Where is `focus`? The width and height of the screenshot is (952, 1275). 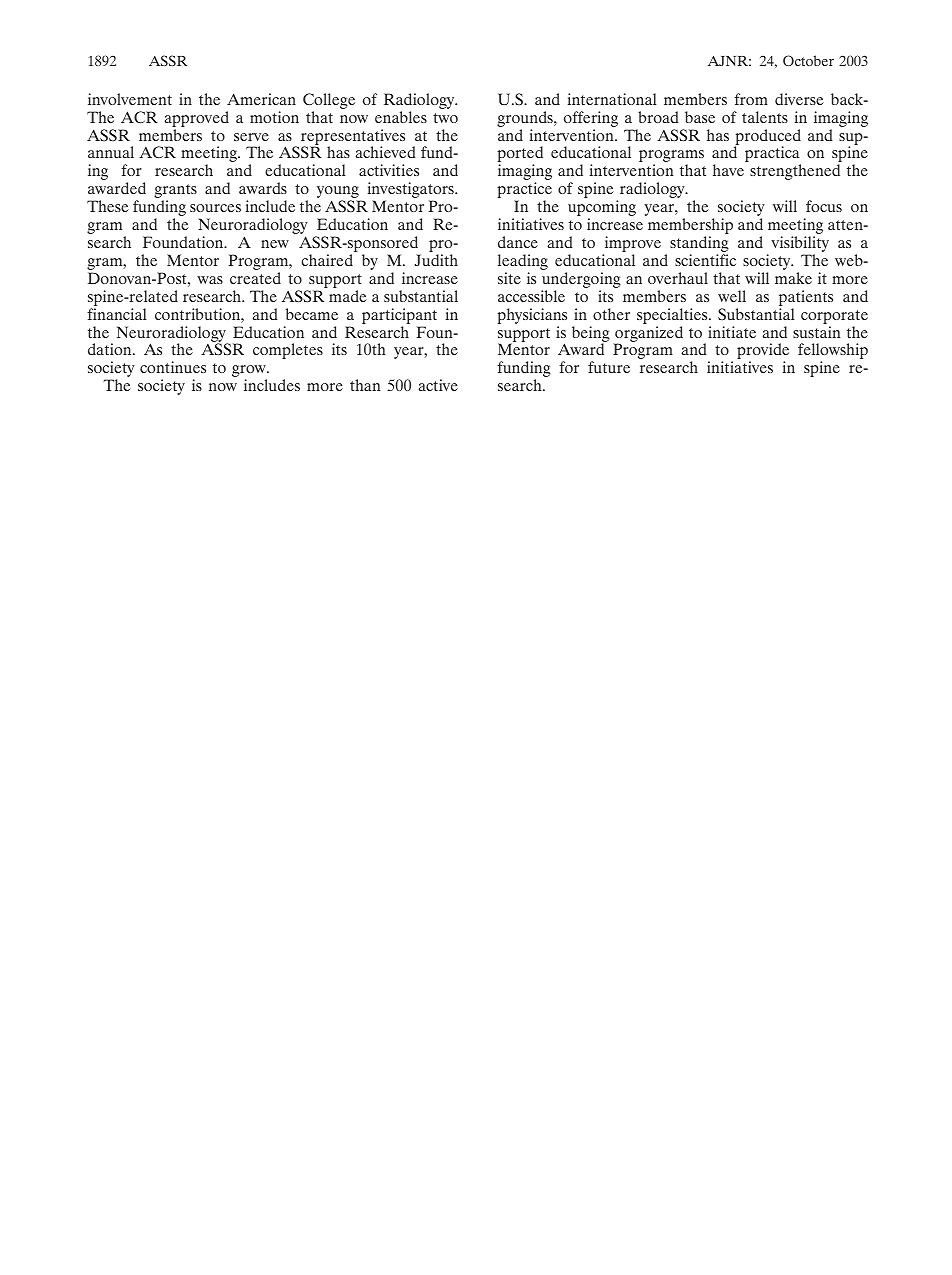 focus is located at coordinates (824, 206).
